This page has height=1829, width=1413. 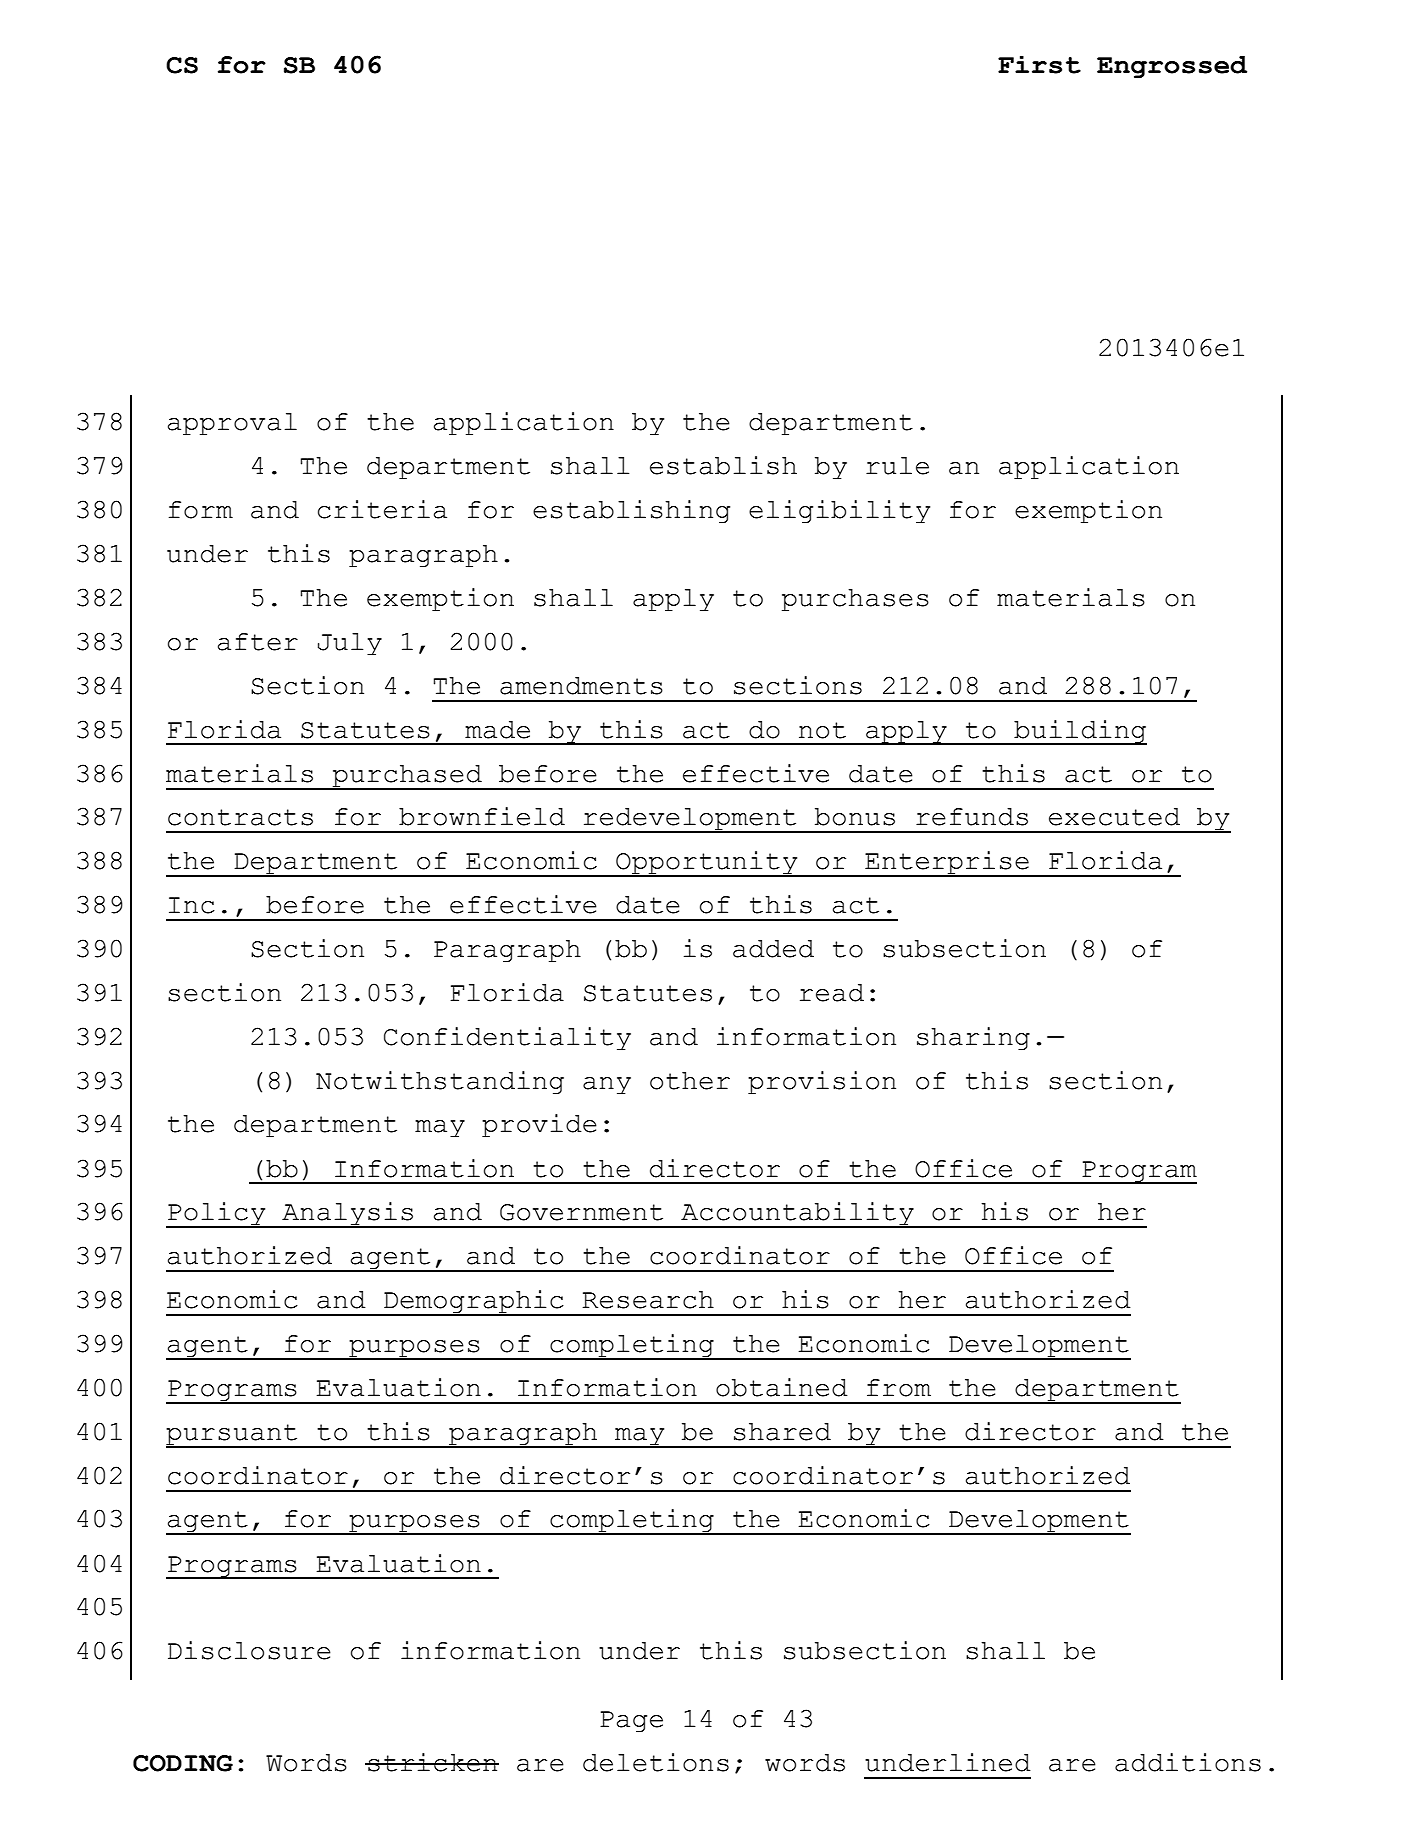 What do you see at coordinates (707, 864) in the page?
I see `Opportunity` at bounding box center [707, 864].
